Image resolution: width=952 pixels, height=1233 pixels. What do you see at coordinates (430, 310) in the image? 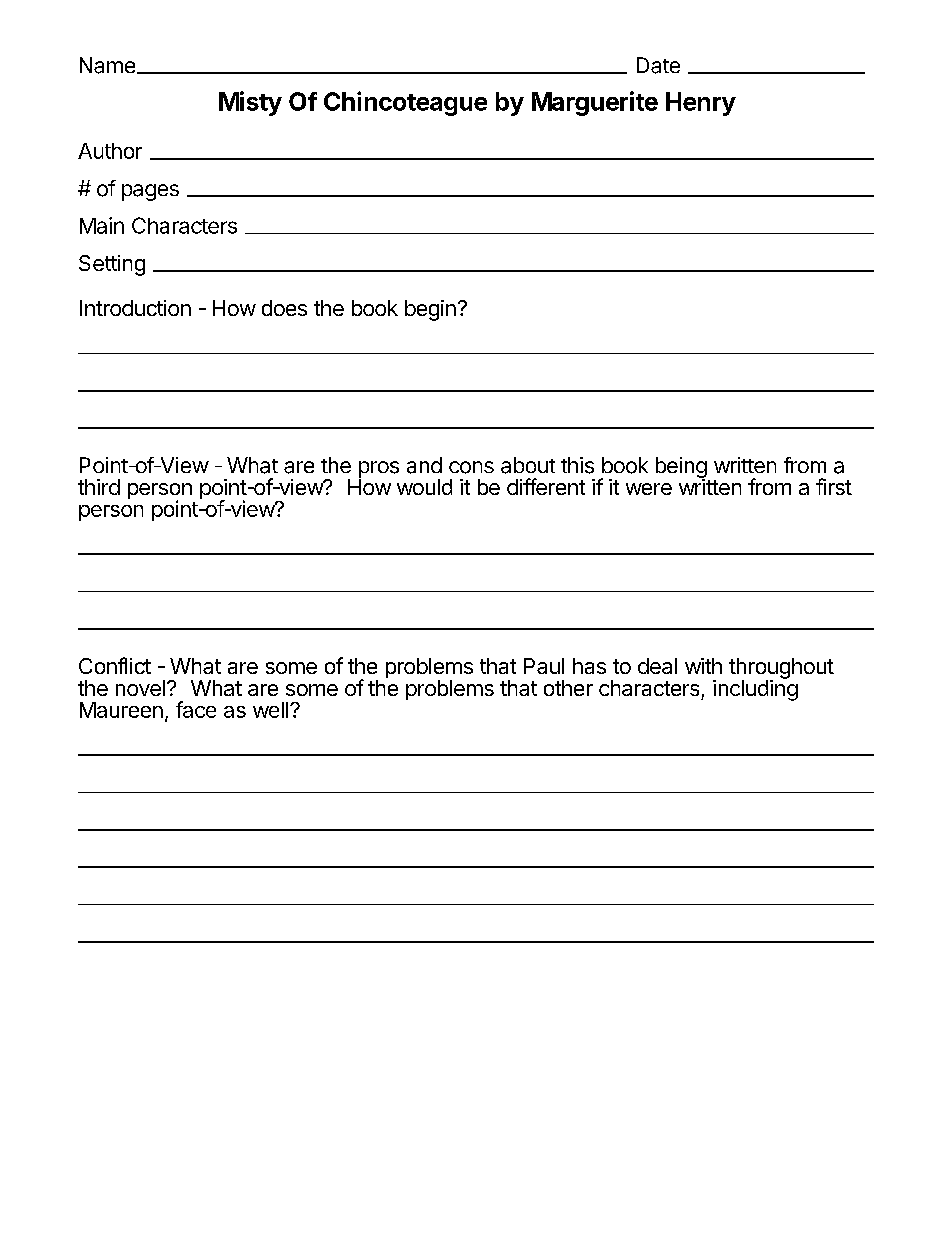
I see `begin` at bounding box center [430, 310].
